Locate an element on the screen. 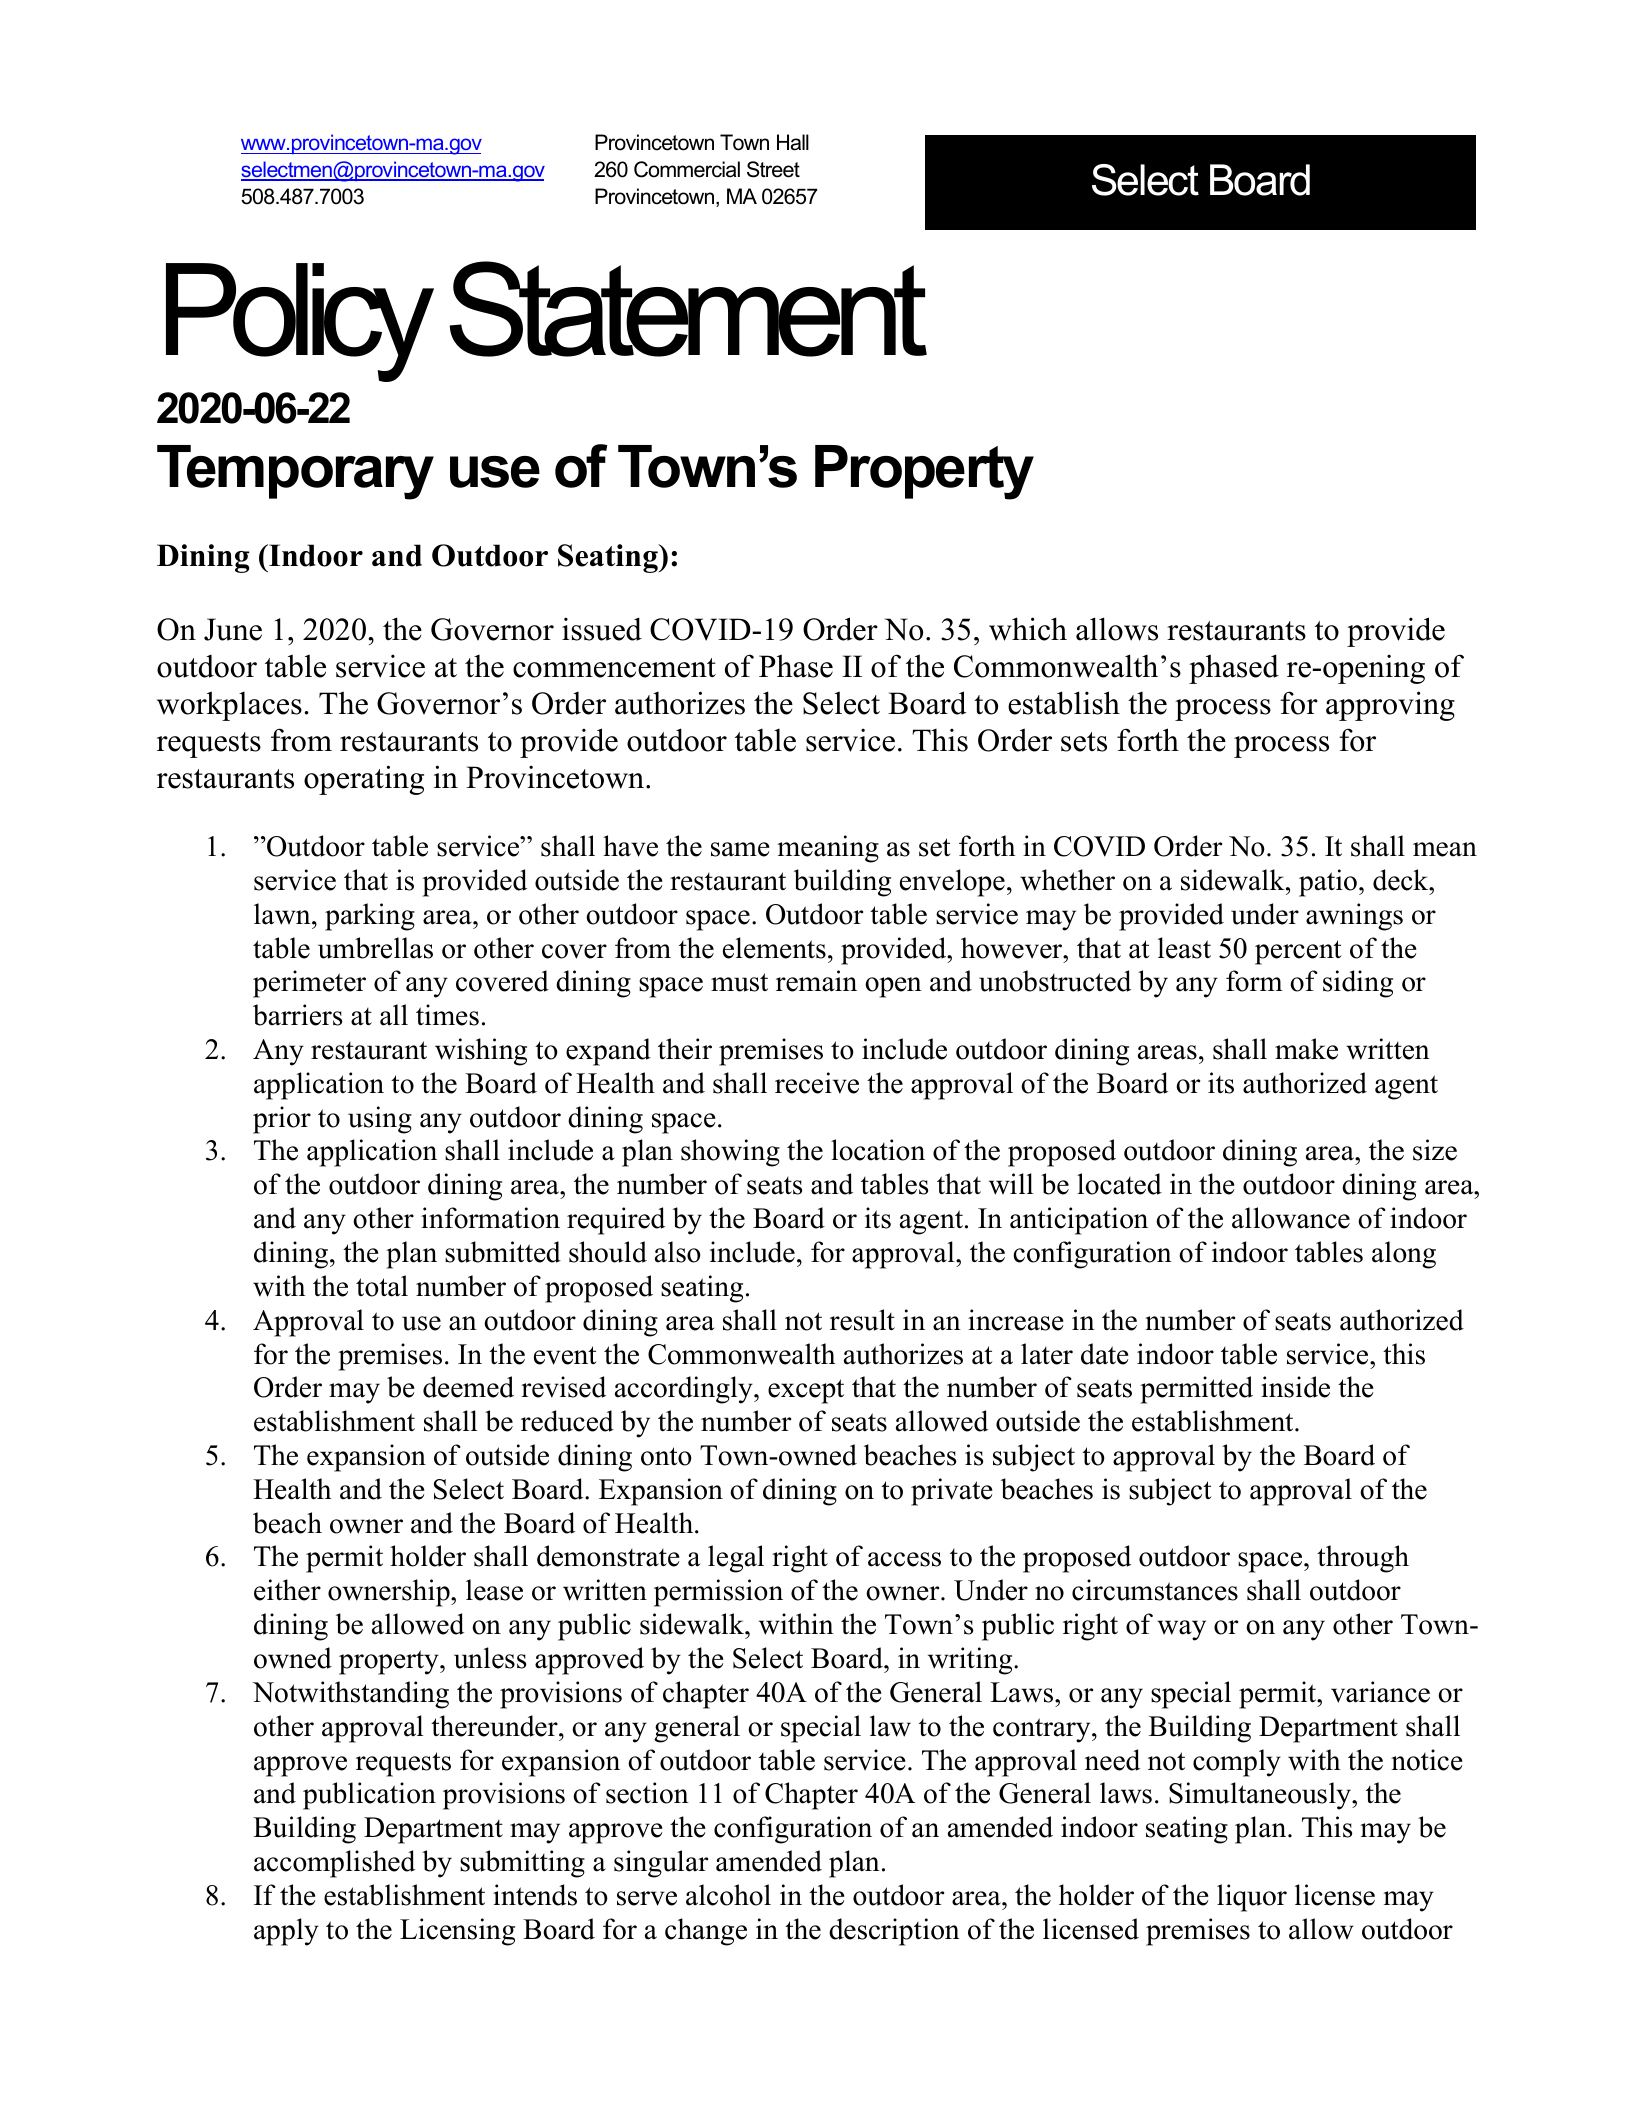 This screenshot has height=2119, width=1638. Policy is located at coordinates (300, 322).
